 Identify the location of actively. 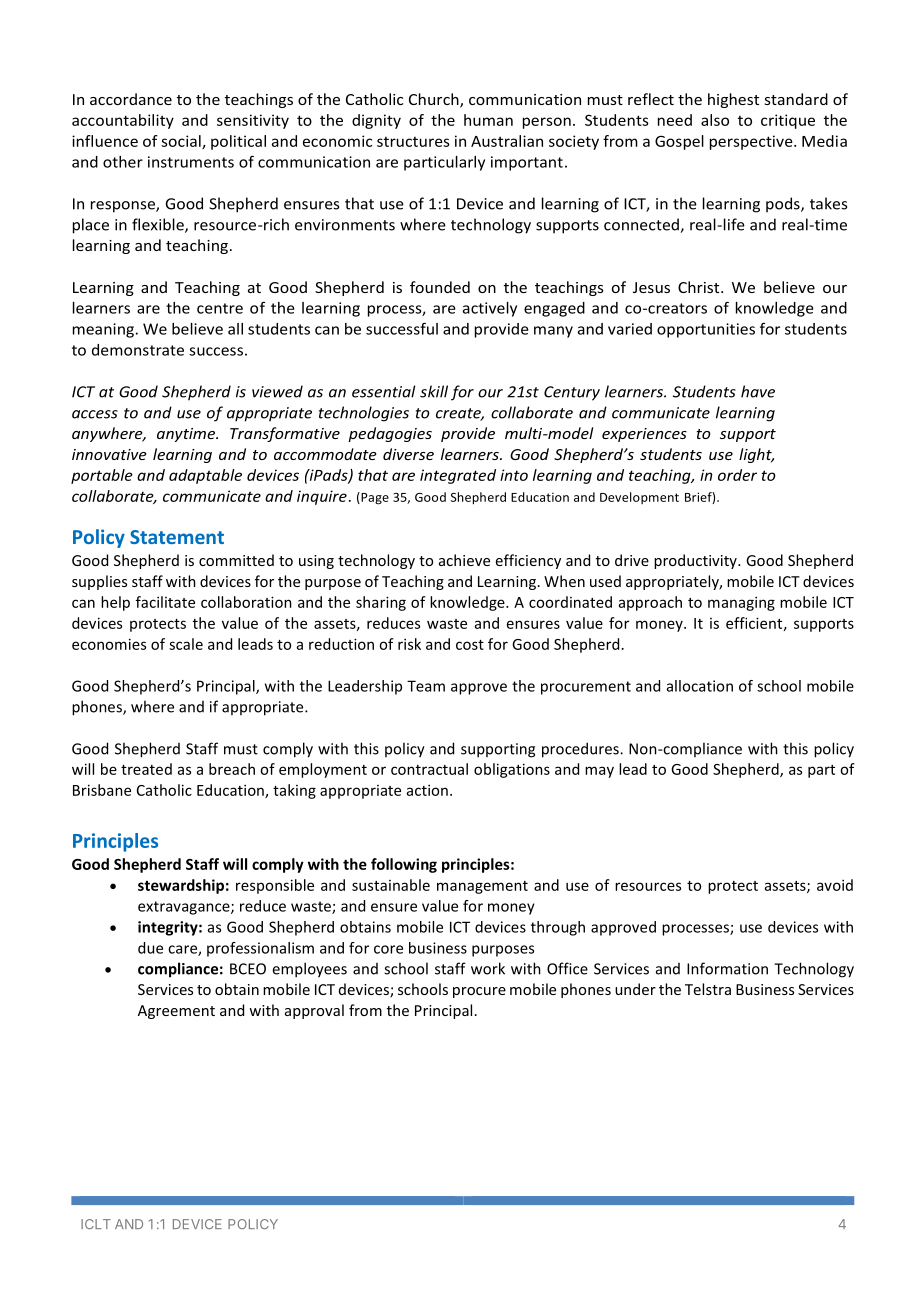
(490, 309).
